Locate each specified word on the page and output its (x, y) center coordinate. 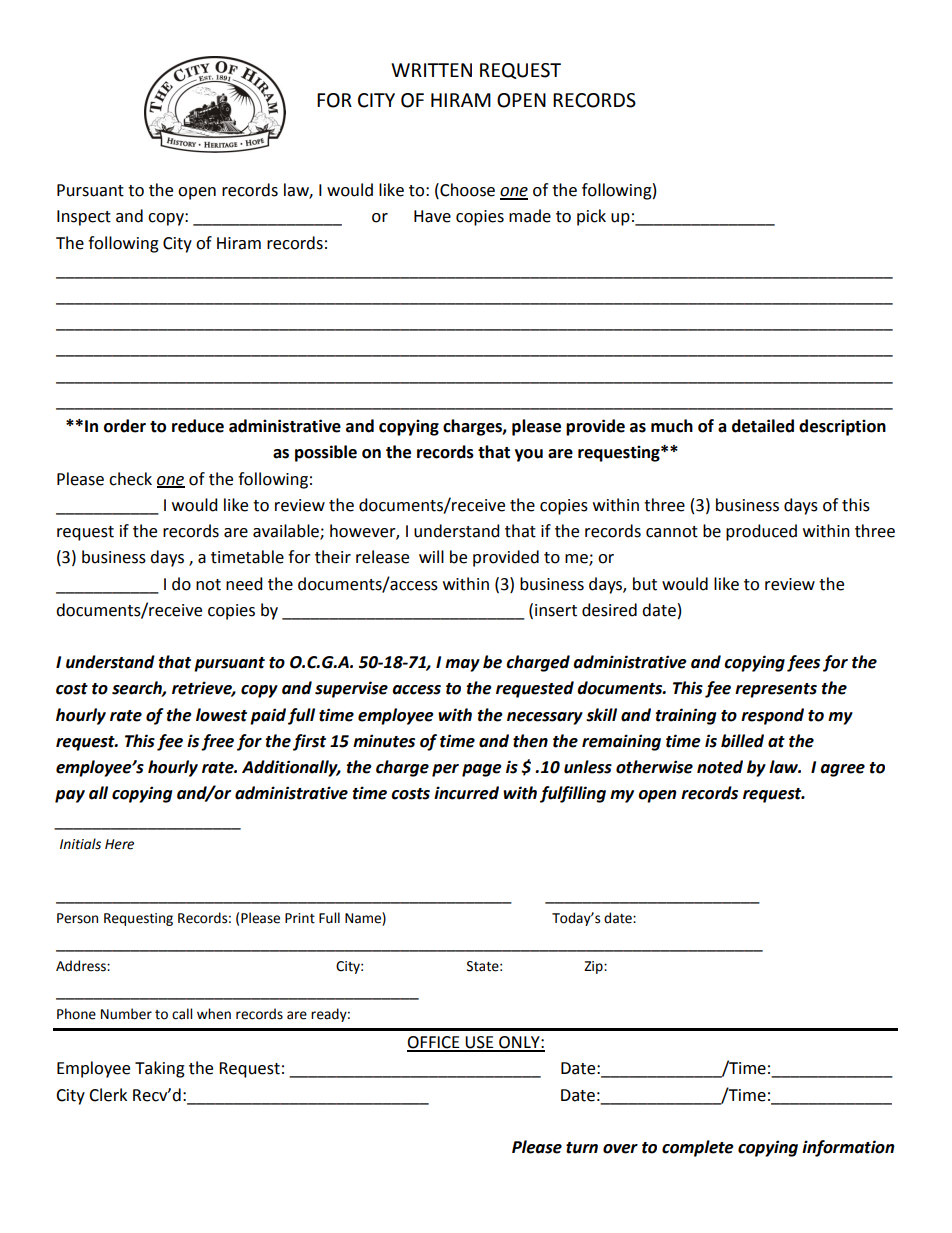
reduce (198, 426)
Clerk (108, 1095)
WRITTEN (431, 70)
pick (591, 217)
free (217, 742)
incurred (466, 793)
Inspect (84, 218)
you (529, 455)
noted (720, 767)
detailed (763, 426)
